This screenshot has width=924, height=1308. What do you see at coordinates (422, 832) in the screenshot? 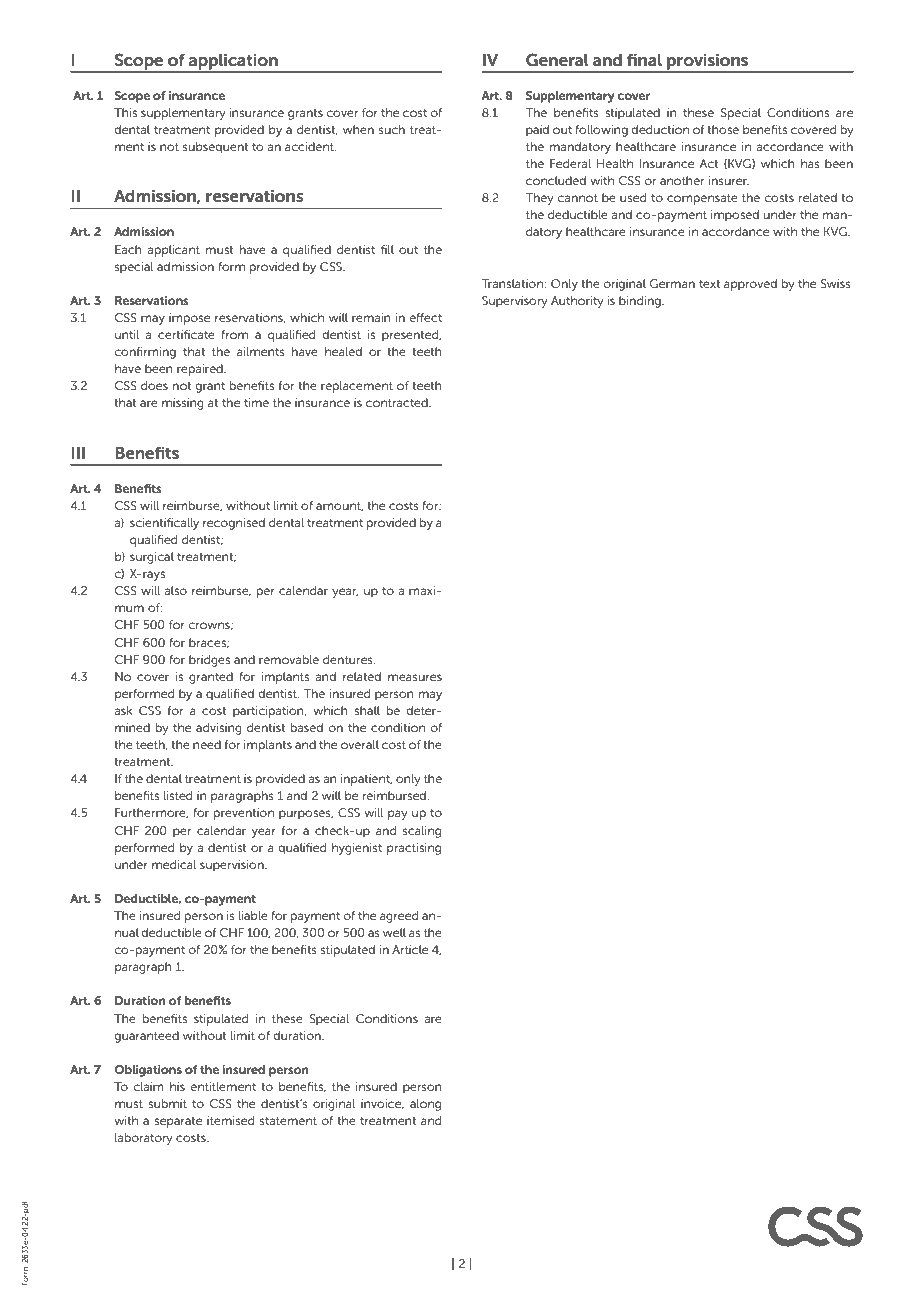
I see `scaling` at bounding box center [422, 832].
